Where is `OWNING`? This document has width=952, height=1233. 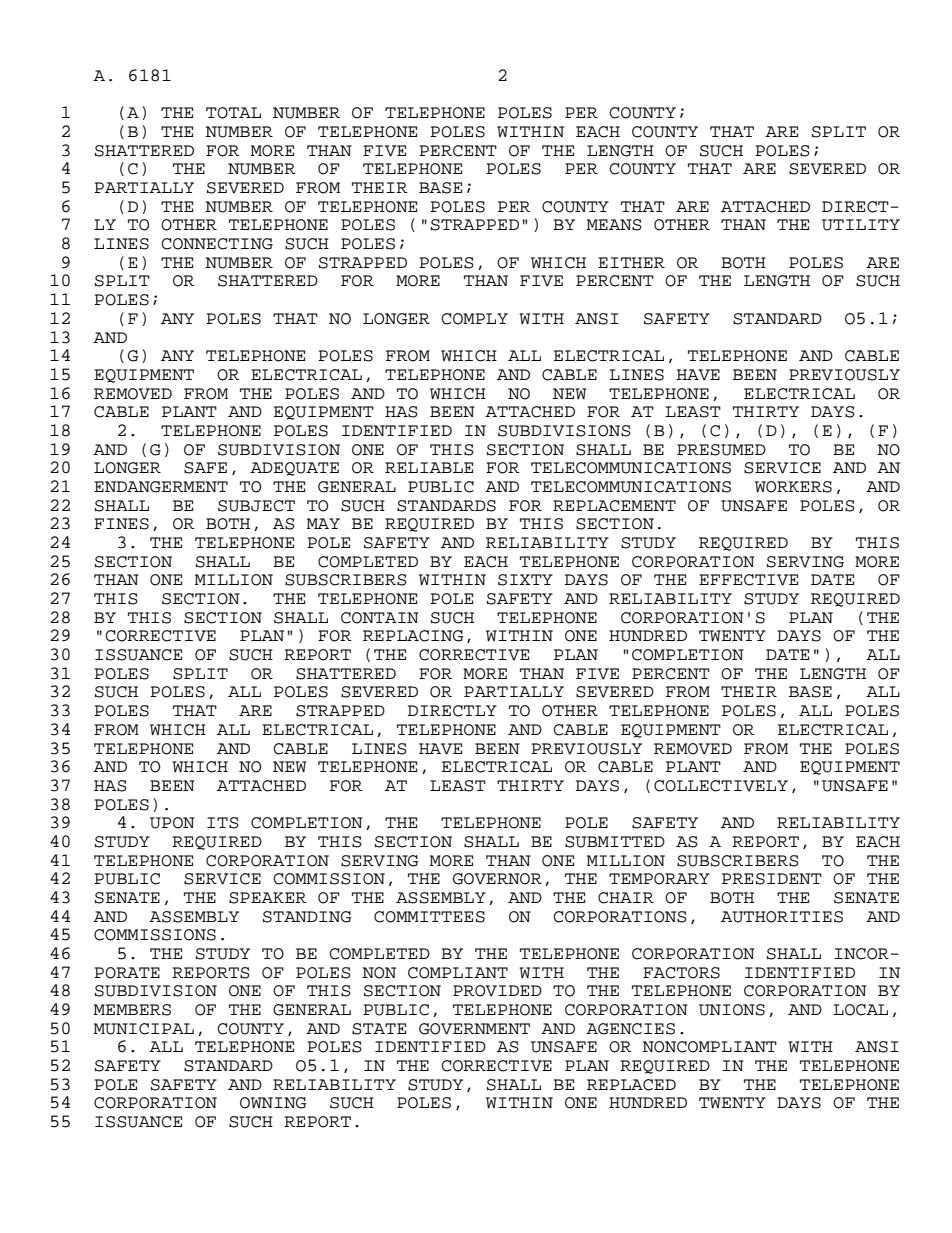
OWNING is located at coordinates (273, 1103).
